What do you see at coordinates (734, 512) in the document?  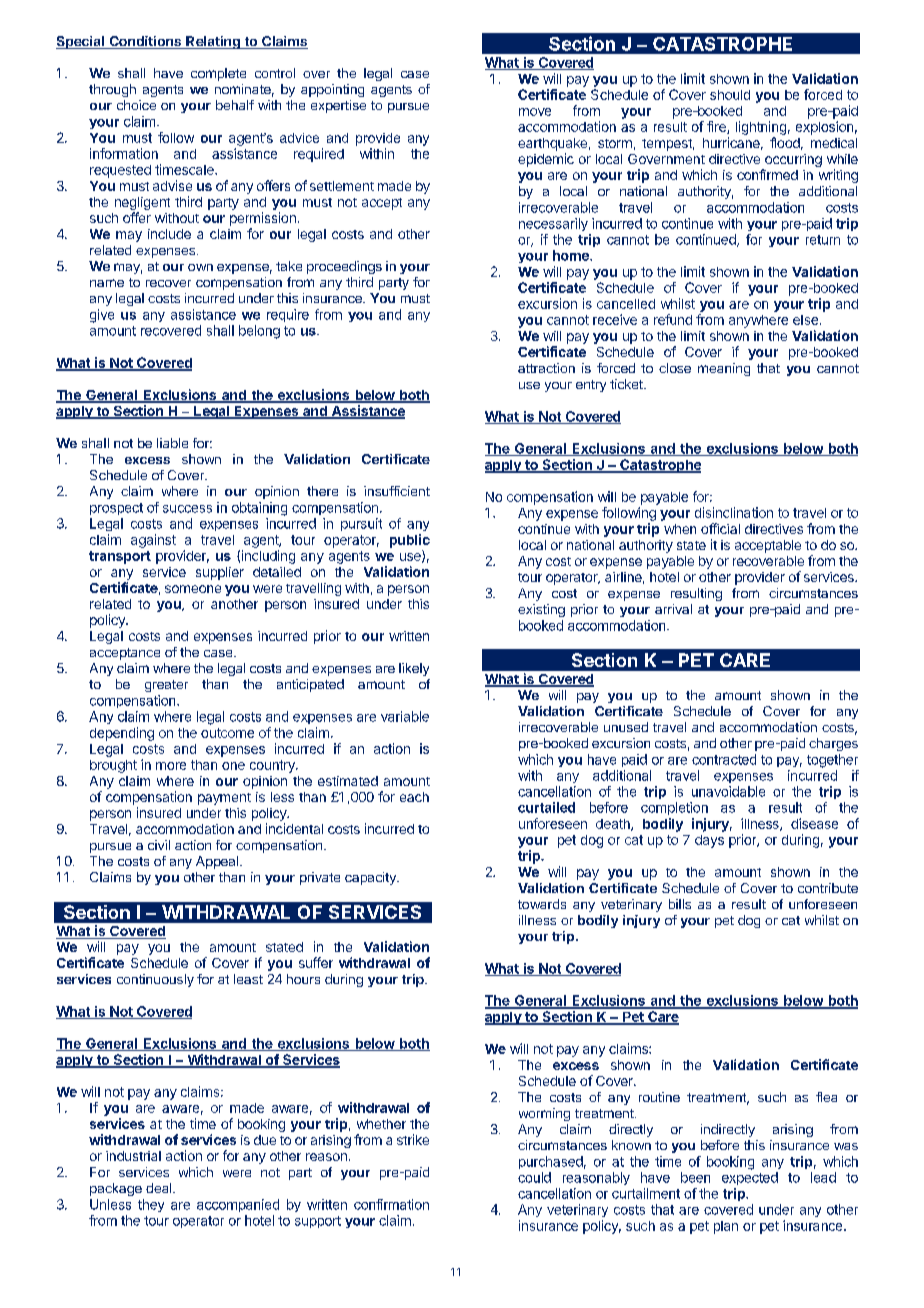 I see `disinclination` at bounding box center [734, 512].
